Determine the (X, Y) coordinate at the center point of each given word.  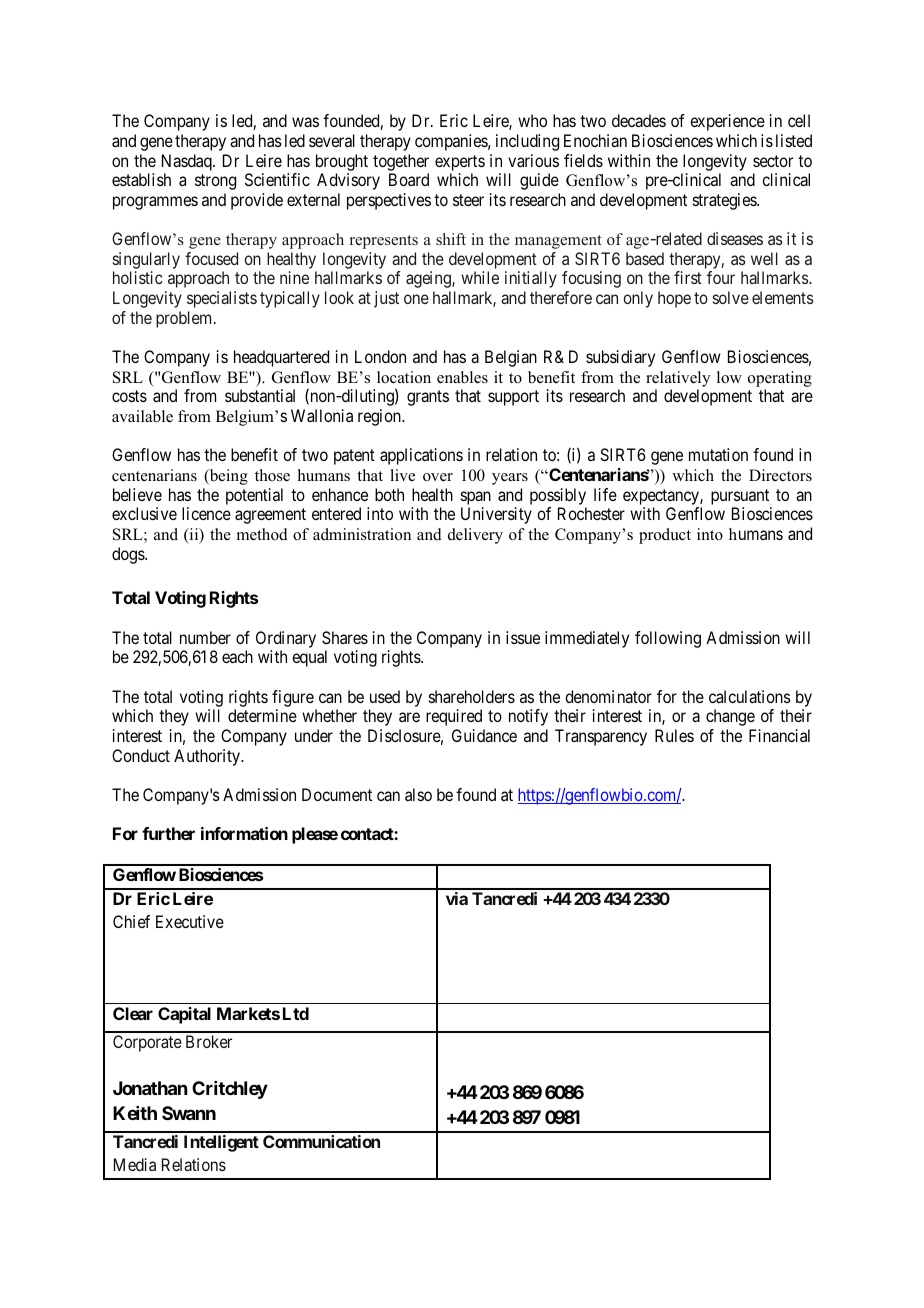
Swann (189, 1113)
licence (206, 513)
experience (727, 122)
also (418, 794)
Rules (674, 735)
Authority (208, 757)
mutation (718, 454)
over (438, 477)
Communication (321, 1141)
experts (460, 163)
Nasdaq (188, 162)
